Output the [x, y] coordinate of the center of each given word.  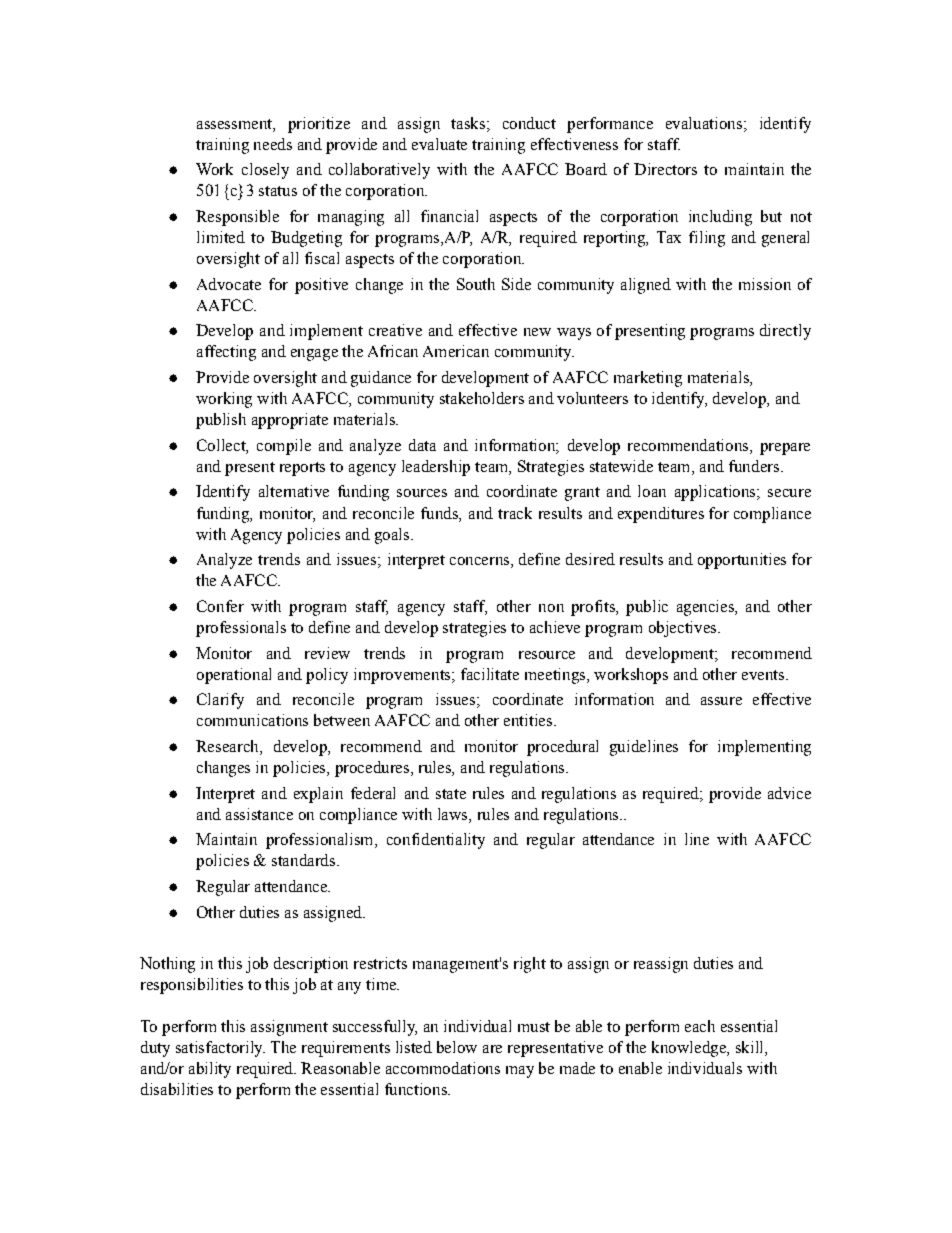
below [457, 1047]
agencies [706, 608]
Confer [220, 606]
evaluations [704, 123]
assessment [235, 124]
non [551, 608]
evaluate [439, 144]
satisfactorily [220, 1049]
